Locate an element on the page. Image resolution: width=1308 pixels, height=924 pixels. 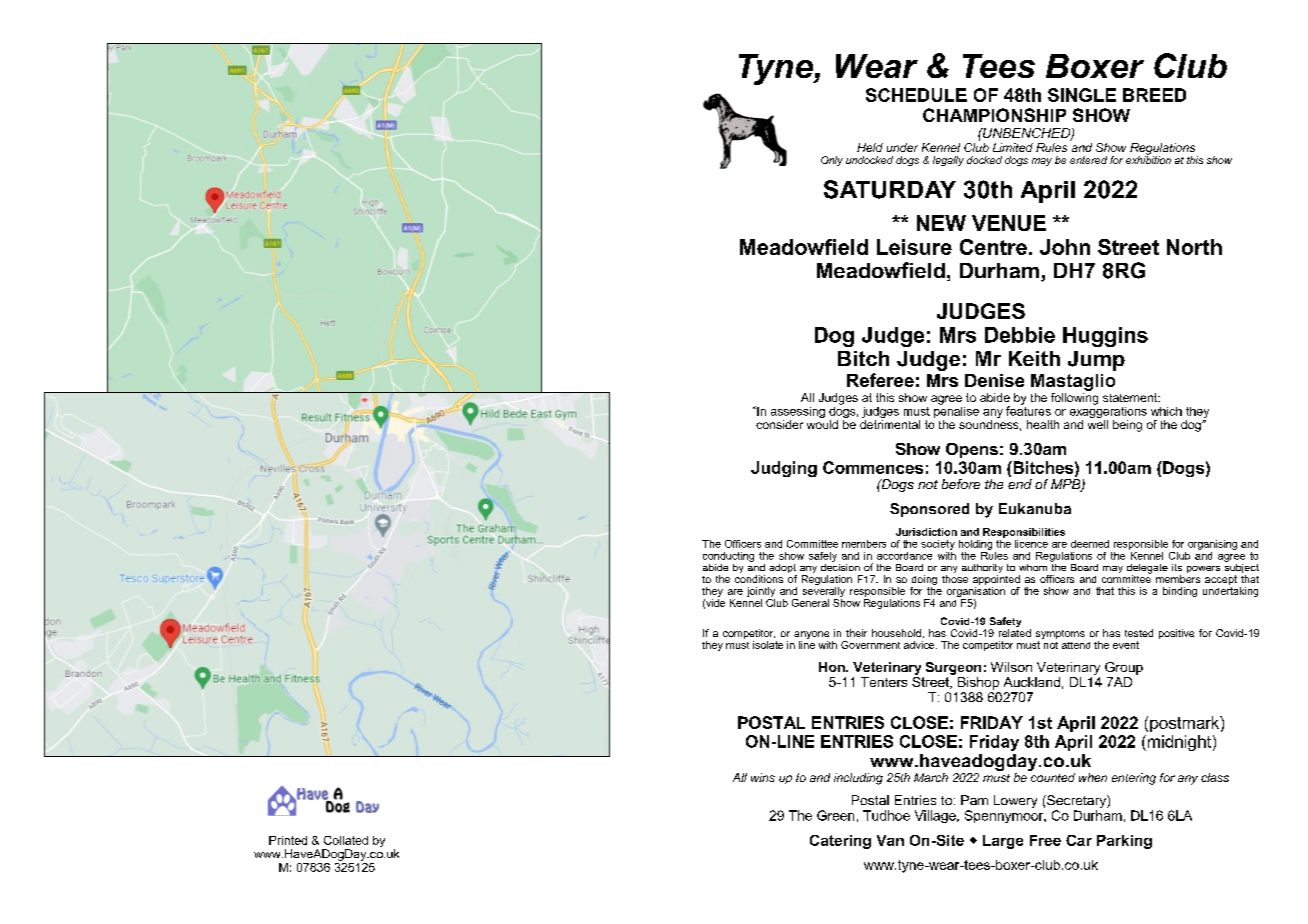
Jump is located at coordinates (1096, 361).
